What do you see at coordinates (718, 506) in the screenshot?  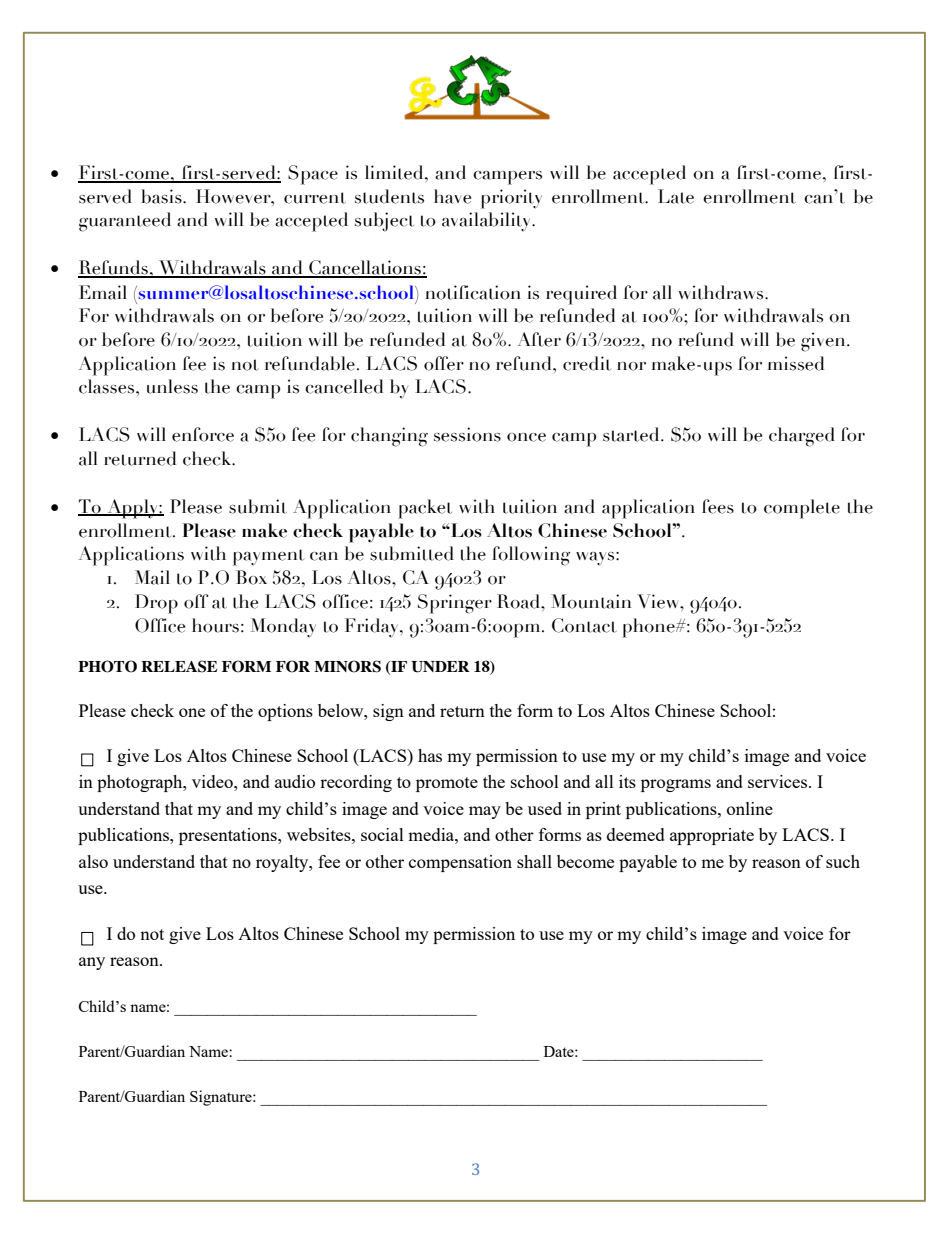 I see `fees` at bounding box center [718, 506].
